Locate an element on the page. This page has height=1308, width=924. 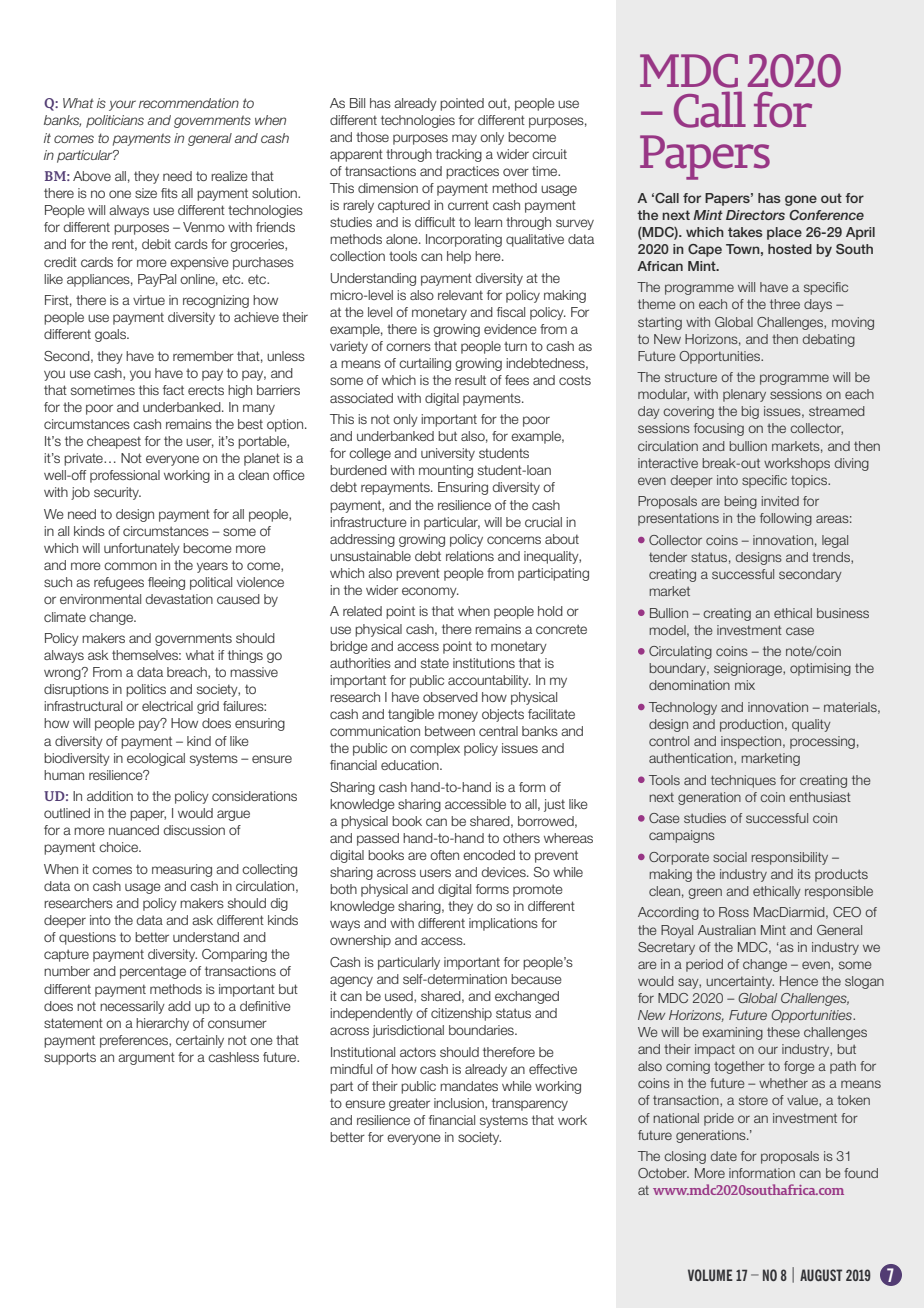
may is located at coordinates (464, 139).
